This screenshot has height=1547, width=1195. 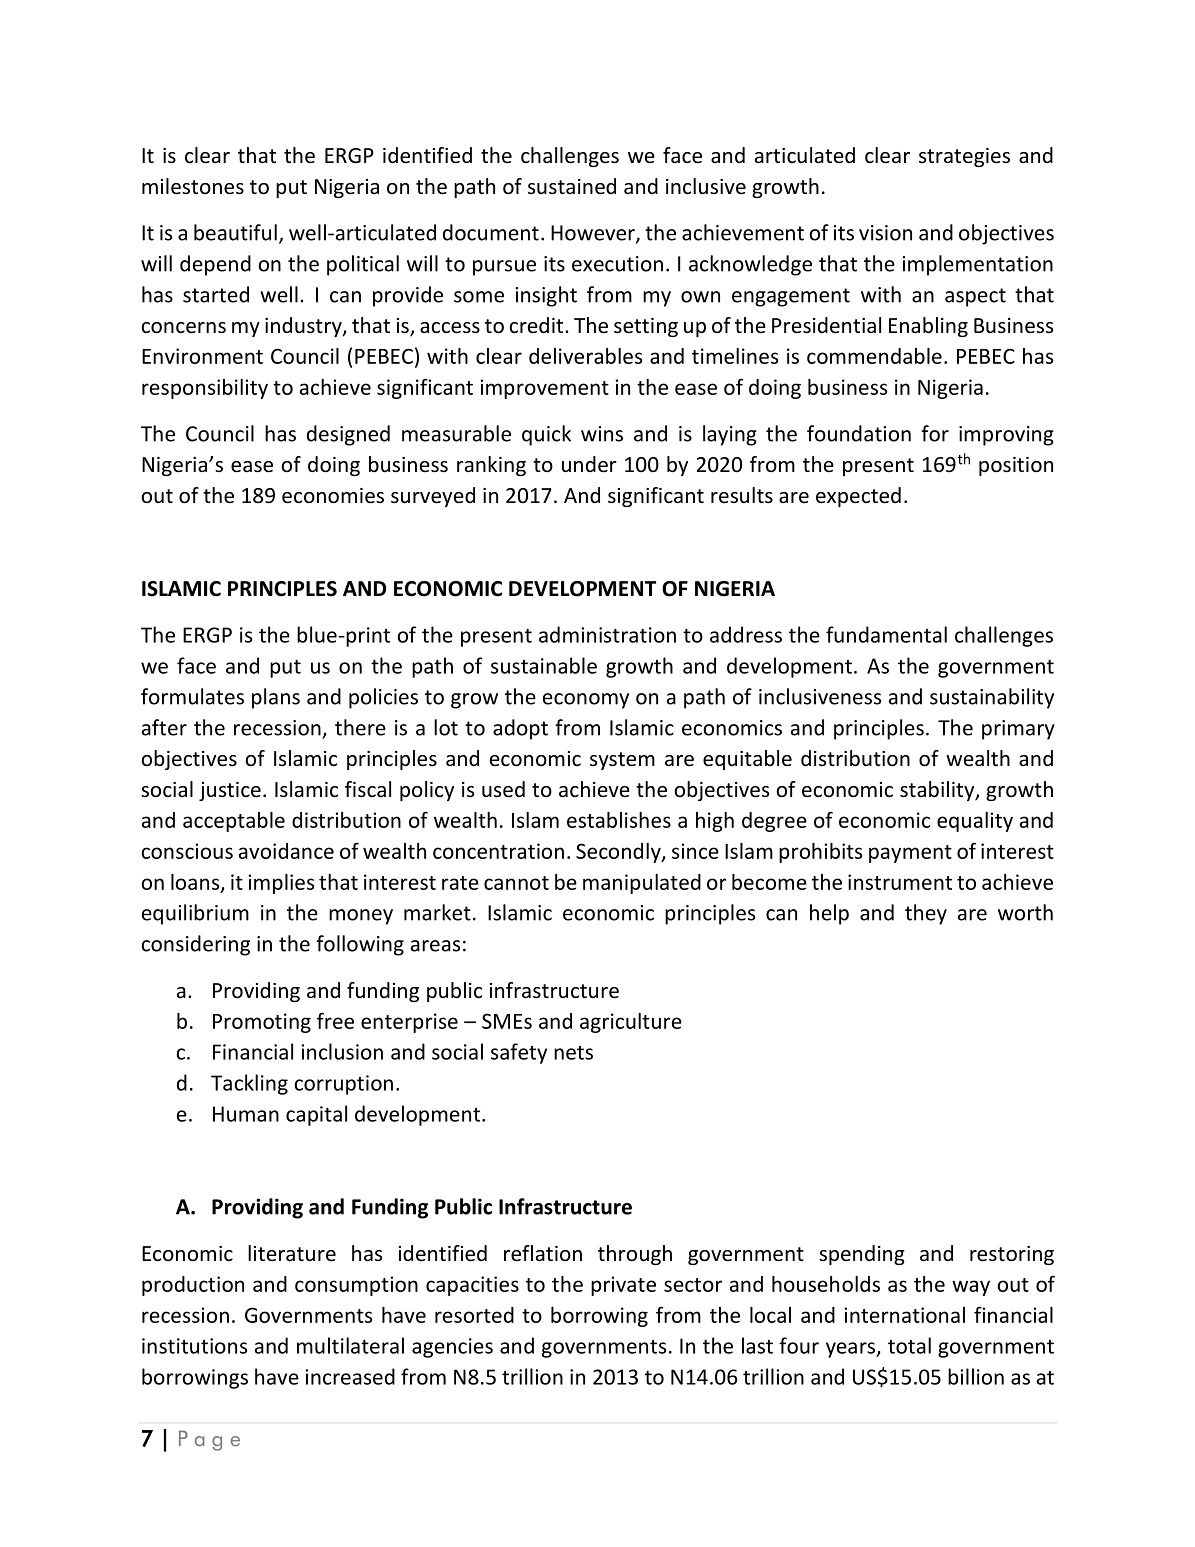 What do you see at coordinates (975, 822) in the screenshot?
I see `equality` at bounding box center [975, 822].
